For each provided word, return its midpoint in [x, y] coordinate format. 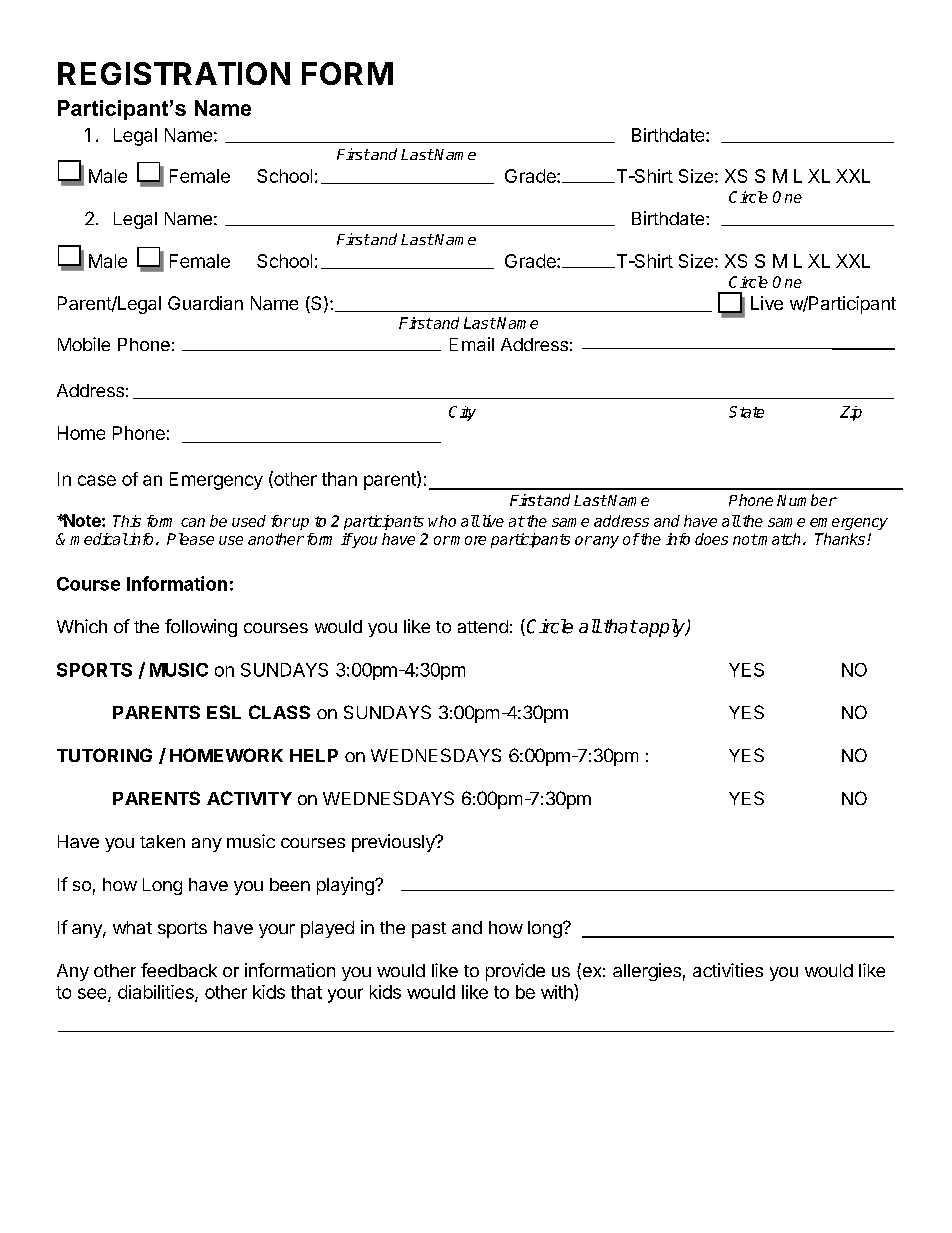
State [746, 412]
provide [515, 972]
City [462, 413]
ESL [224, 712]
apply [662, 628]
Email [472, 344]
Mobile [84, 344]
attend [483, 626]
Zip [851, 413]
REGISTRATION [174, 73]
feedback [179, 970]
